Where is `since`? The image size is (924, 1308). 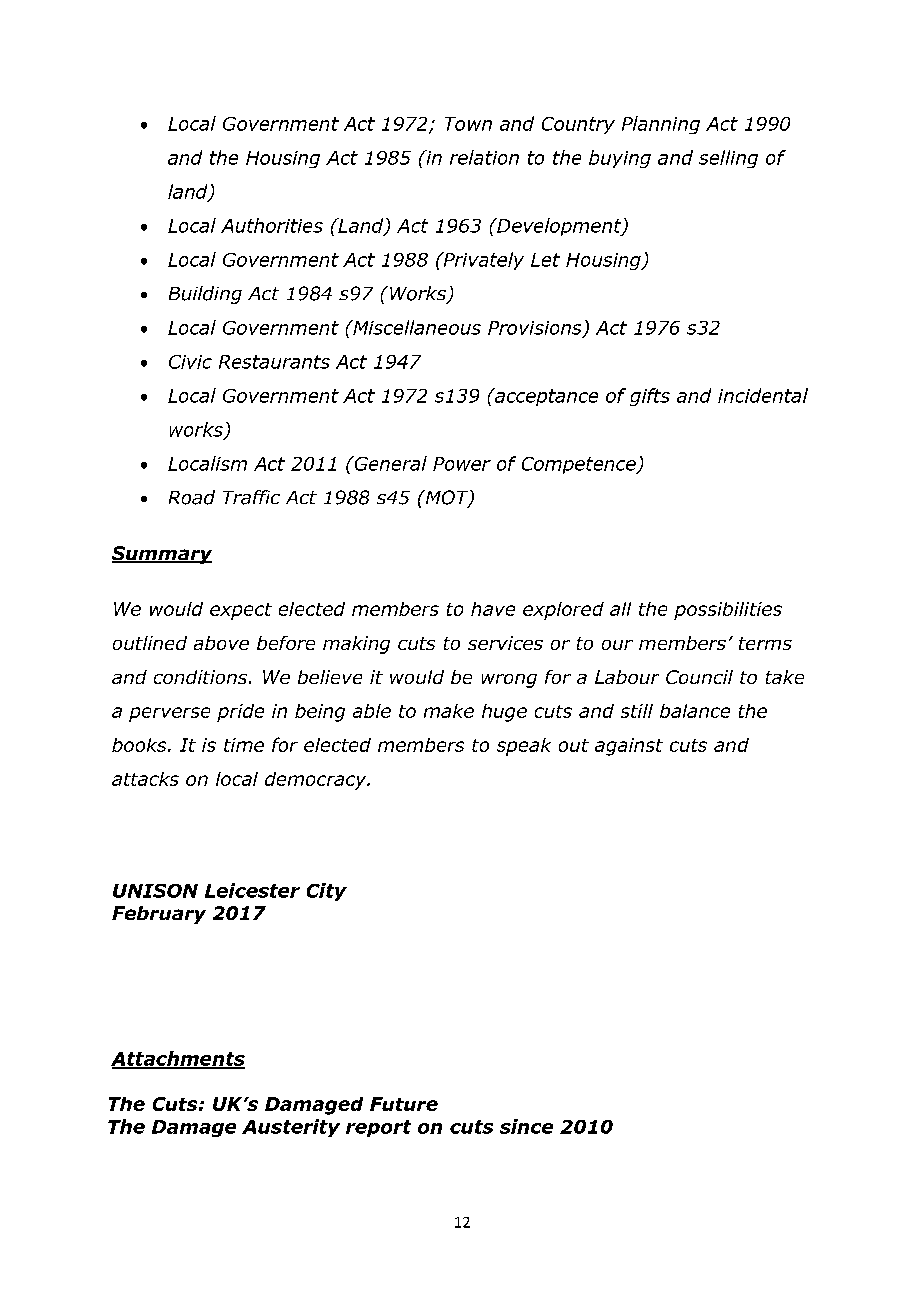 since is located at coordinates (526, 1126).
